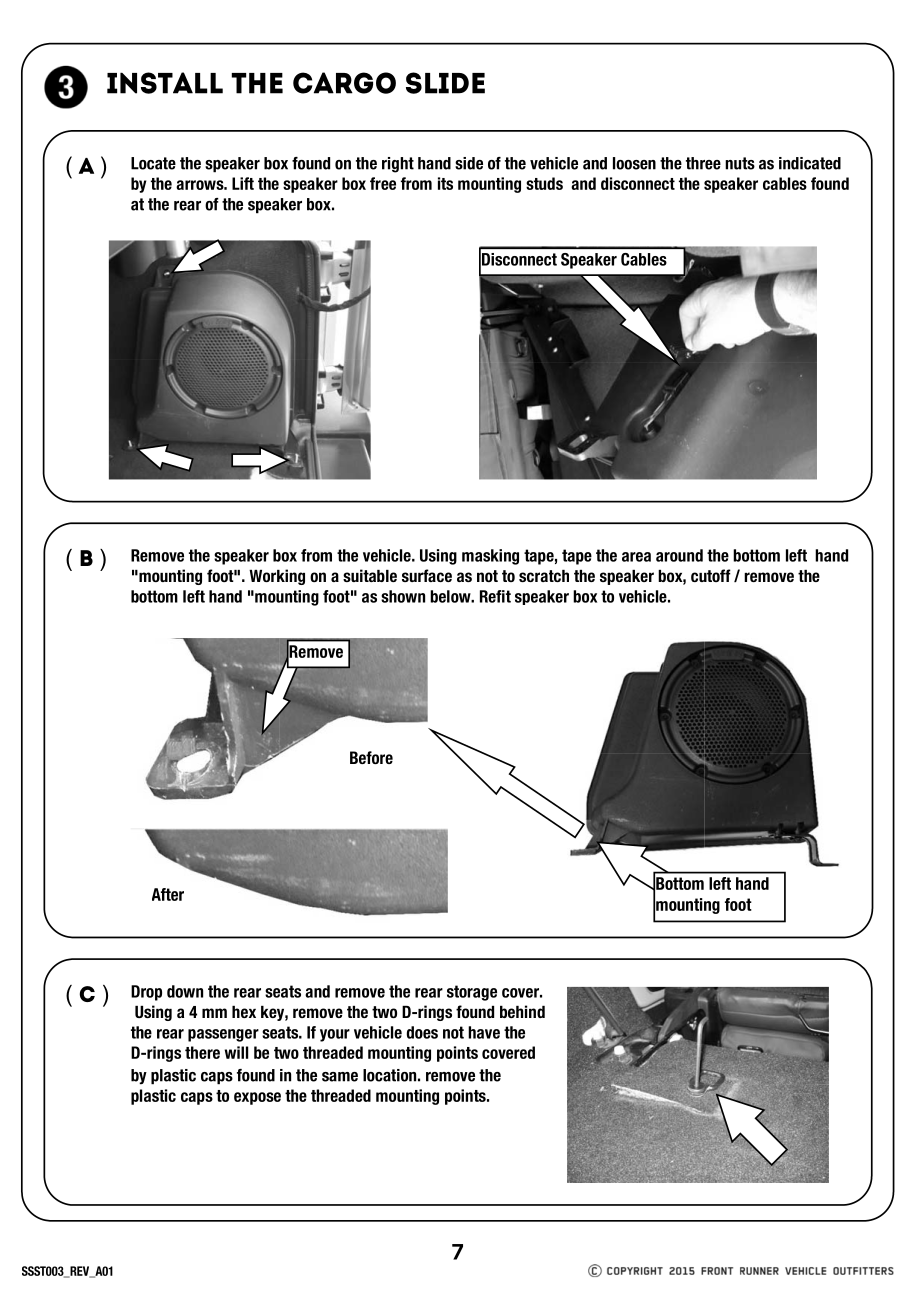 The height and width of the screenshot is (1308, 924). I want to click on three, so click(703, 163).
